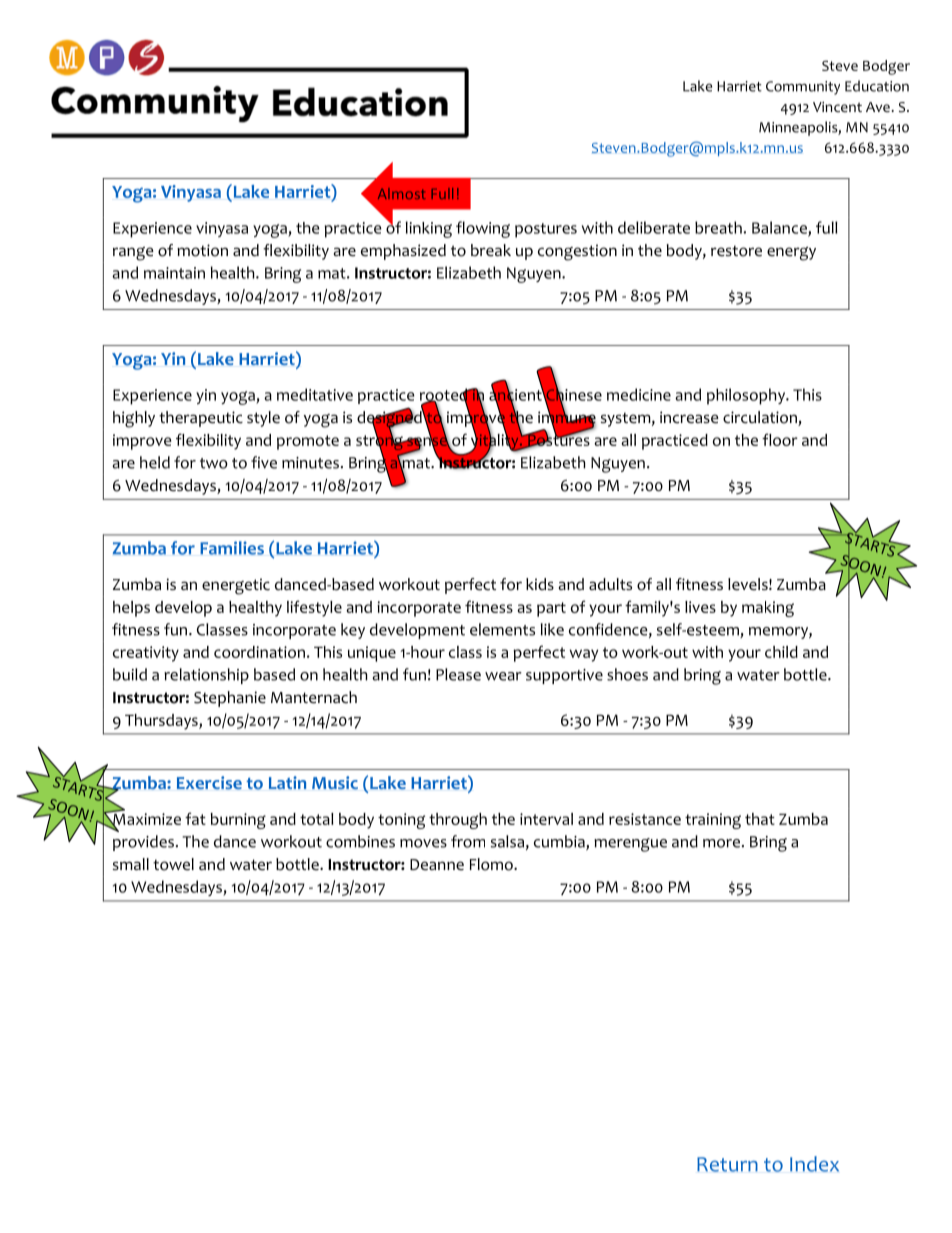 This document has width=952, height=1233. Describe the element at coordinates (760, 819) in the document. I see `that` at that location.
